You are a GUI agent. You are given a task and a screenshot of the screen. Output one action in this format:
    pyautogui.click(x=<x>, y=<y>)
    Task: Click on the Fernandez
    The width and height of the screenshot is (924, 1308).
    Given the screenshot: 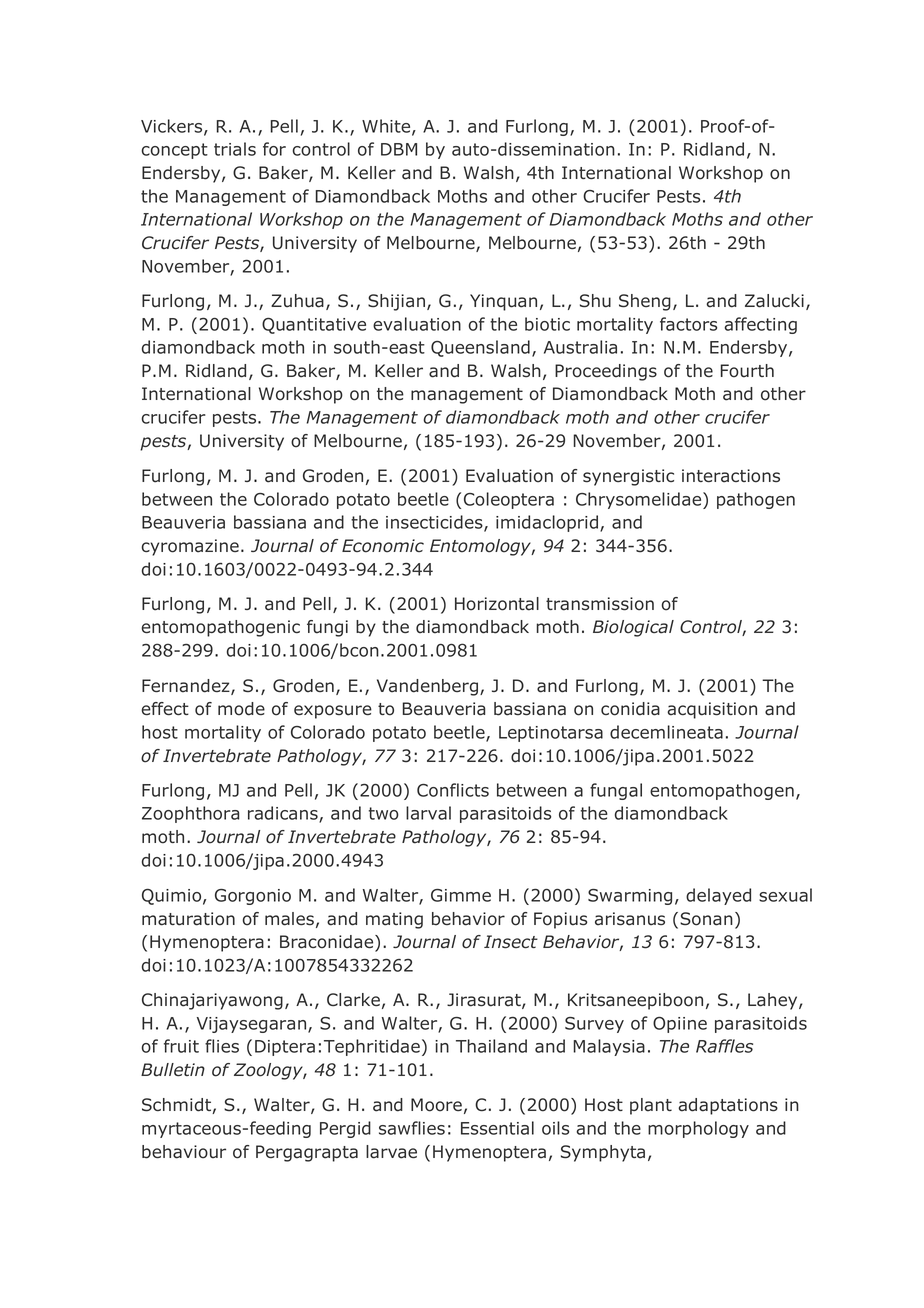 What is the action you would take?
    pyautogui.click(x=187, y=687)
